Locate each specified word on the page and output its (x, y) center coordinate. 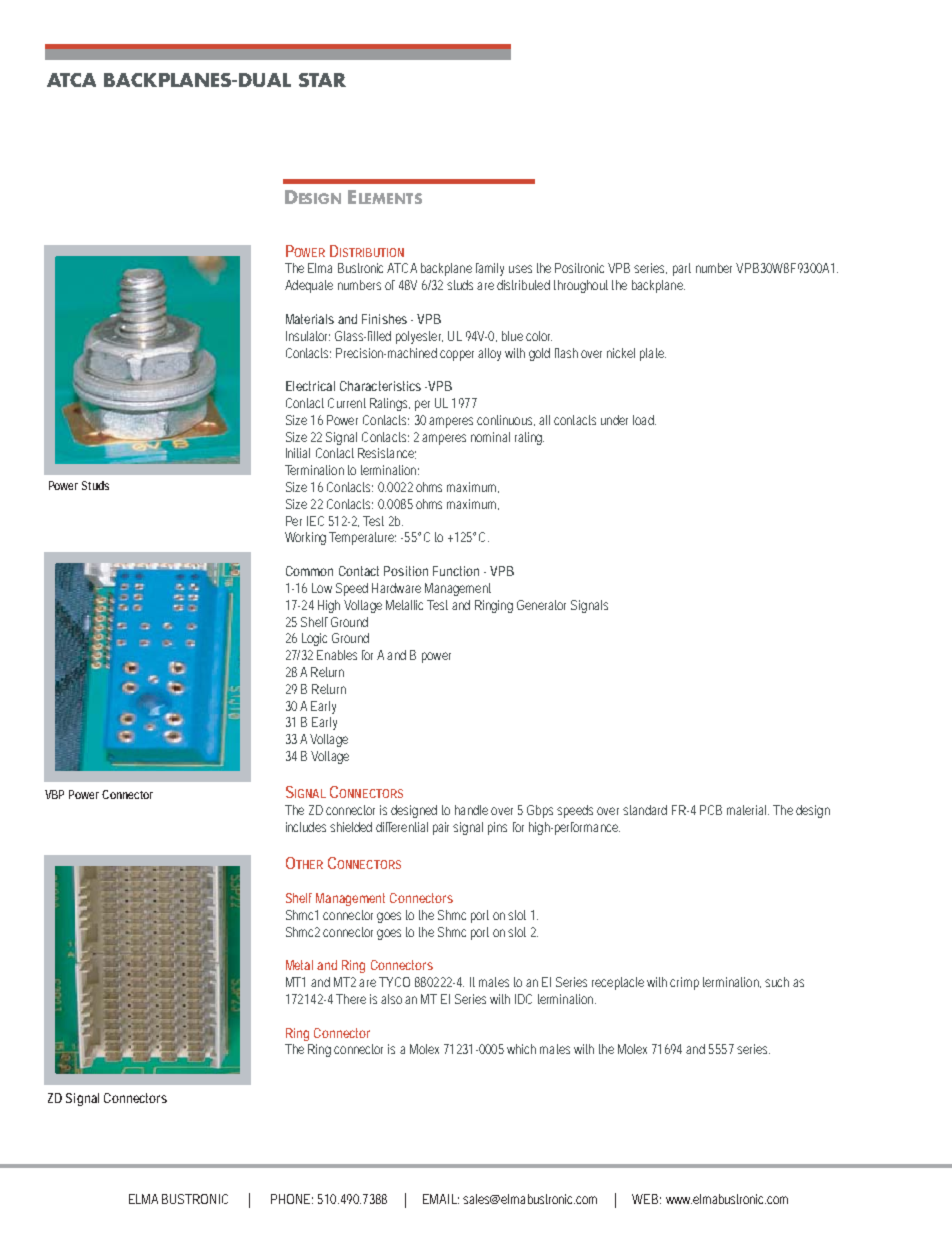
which (521, 1049)
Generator (541, 605)
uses (520, 269)
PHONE (290, 1199)
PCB (711, 810)
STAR (322, 80)
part (682, 269)
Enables (337, 655)
